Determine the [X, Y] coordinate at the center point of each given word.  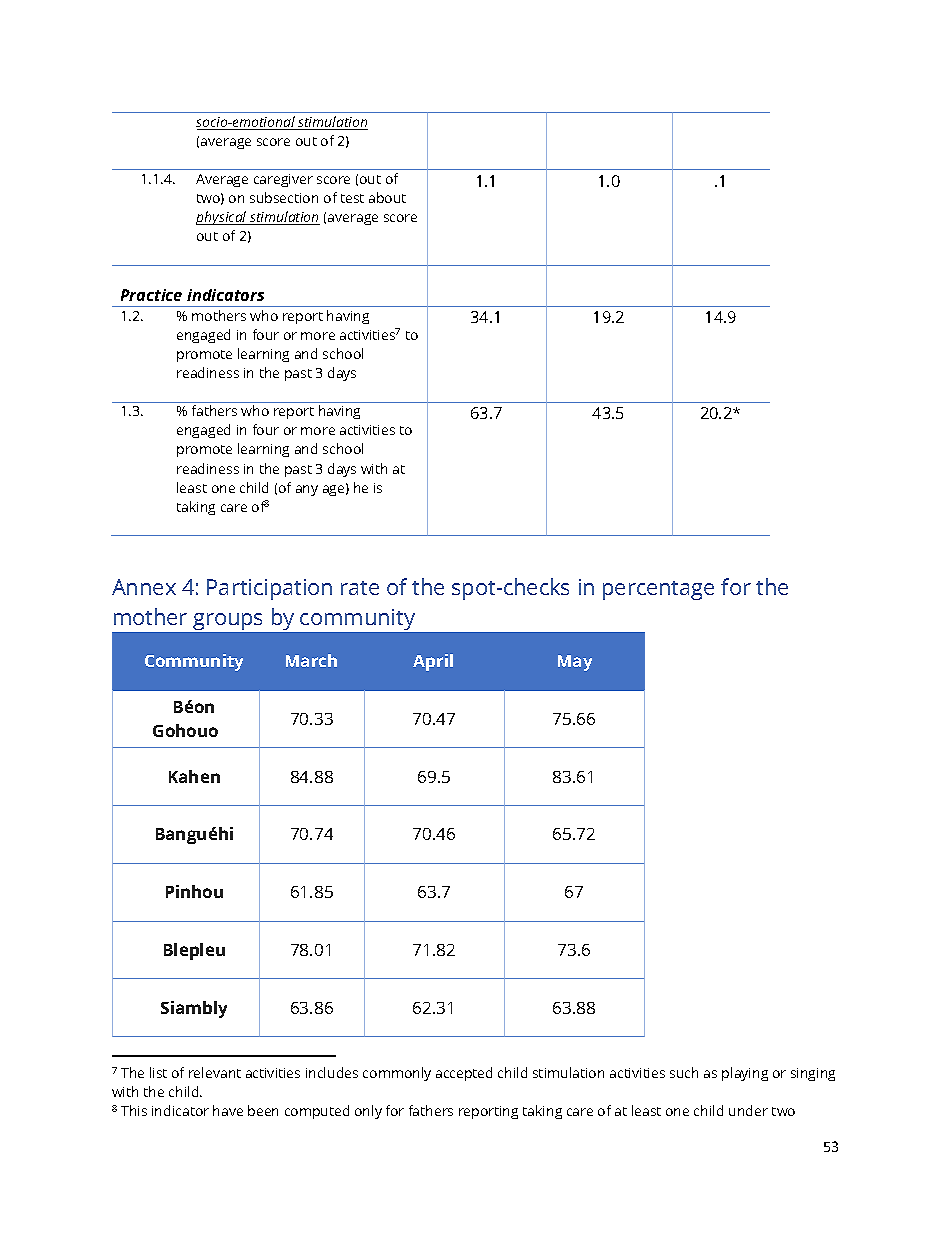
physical [222, 218]
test [352, 198]
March [311, 660]
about [387, 197]
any [307, 490]
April [433, 662]
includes [332, 1072]
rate [360, 588]
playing [745, 1074]
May [575, 663]
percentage [658, 590]
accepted [464, 1074]
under [748, 1110]
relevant [215, 1072]
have [228, 1110]
